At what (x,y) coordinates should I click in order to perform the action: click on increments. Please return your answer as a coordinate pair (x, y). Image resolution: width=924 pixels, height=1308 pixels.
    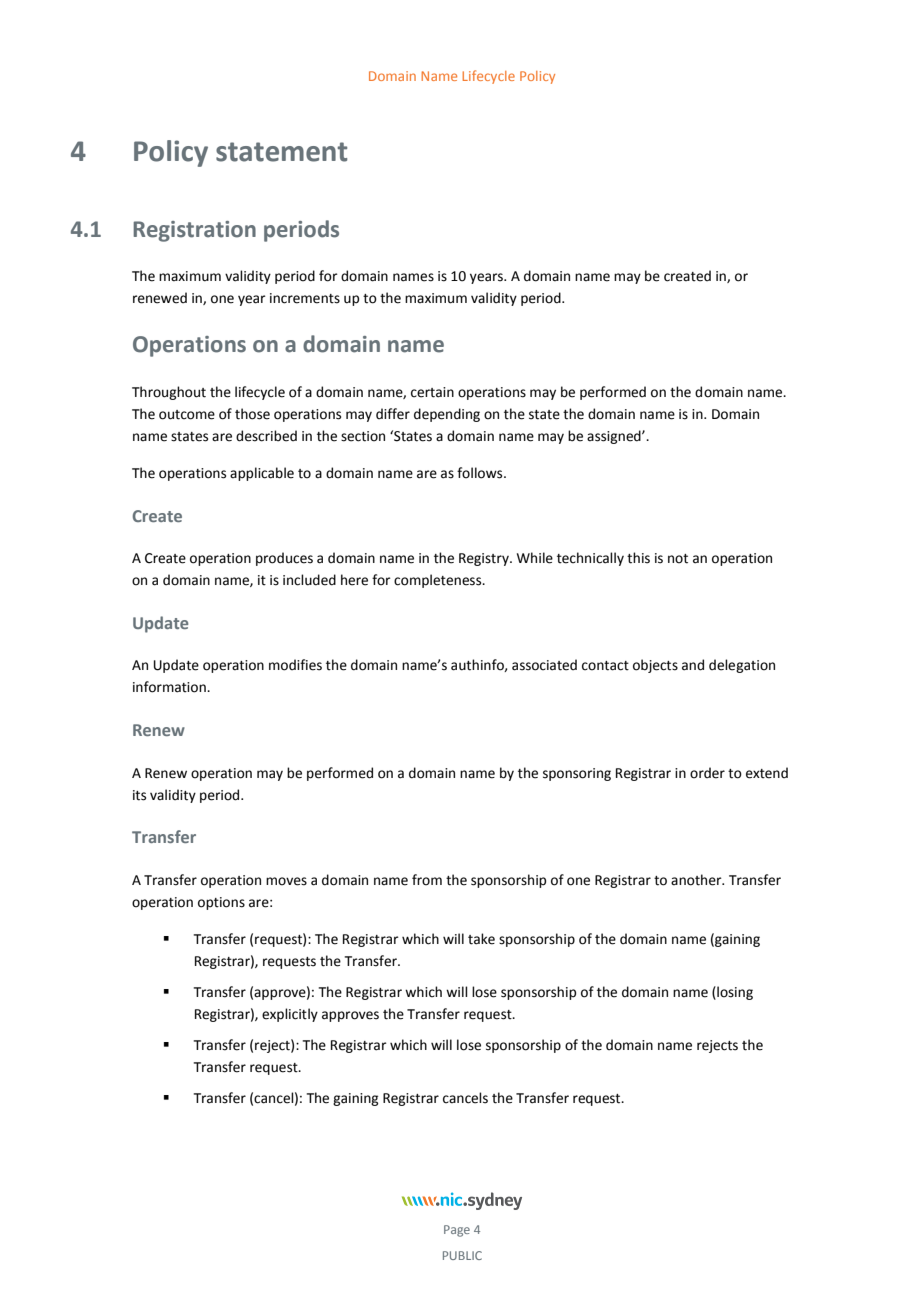
    Looking at the image, I should click on (305, 298).
